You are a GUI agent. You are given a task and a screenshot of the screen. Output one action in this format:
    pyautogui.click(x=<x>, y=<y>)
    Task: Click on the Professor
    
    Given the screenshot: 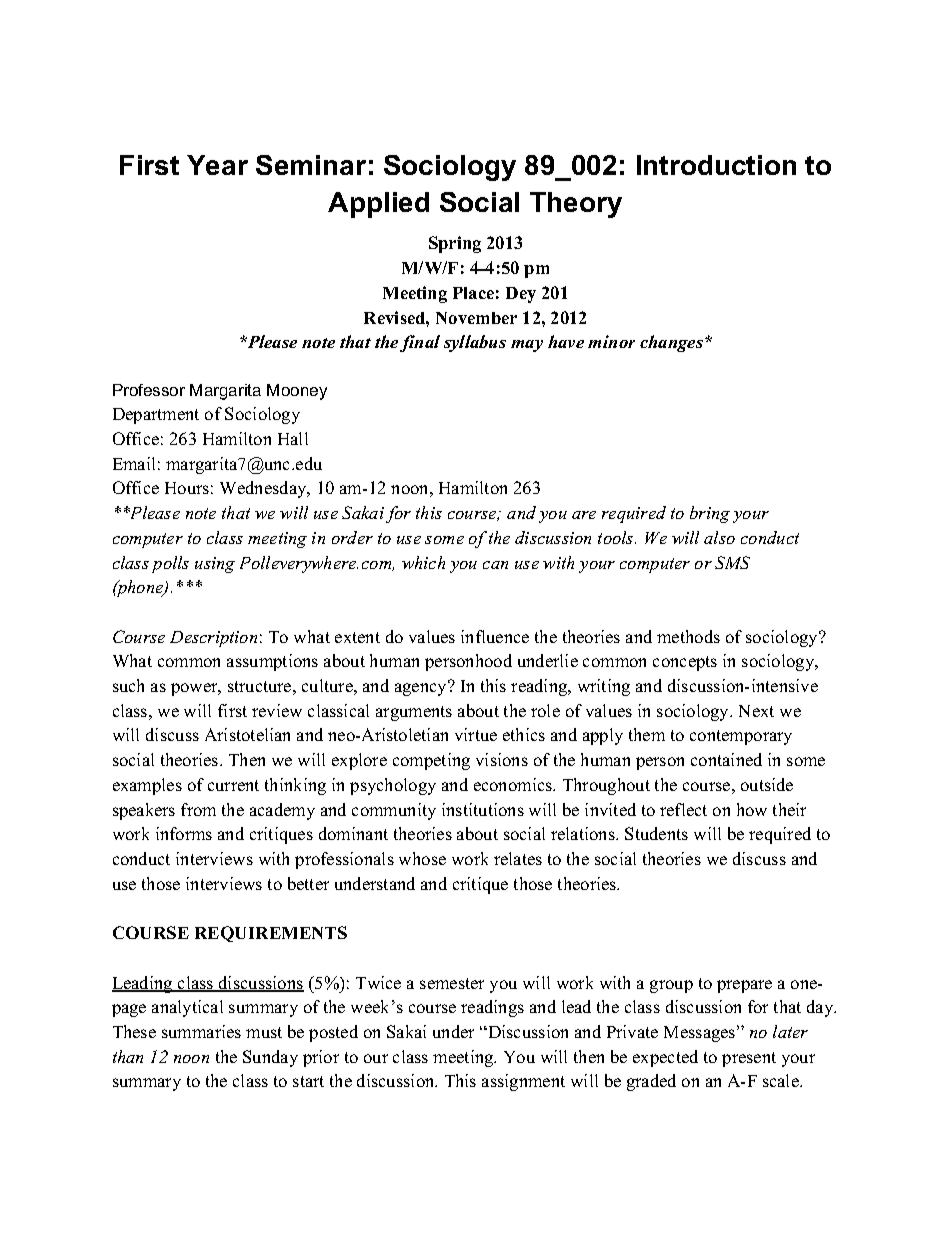 What is the action you would take?
    pyautogui.click(x=149, y=390)
